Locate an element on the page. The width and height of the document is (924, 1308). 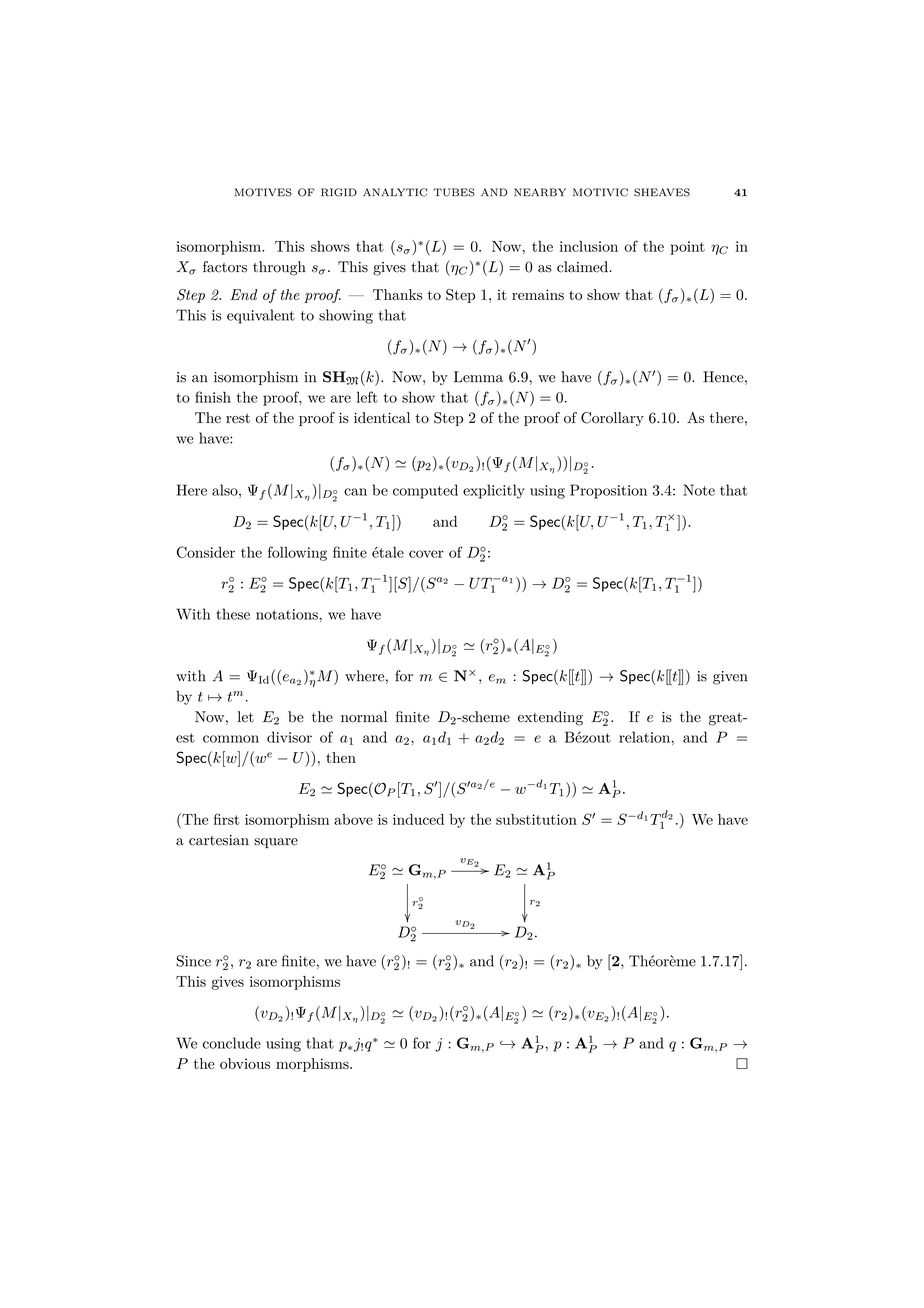
TUBES is located at coordinates (454, 192).
